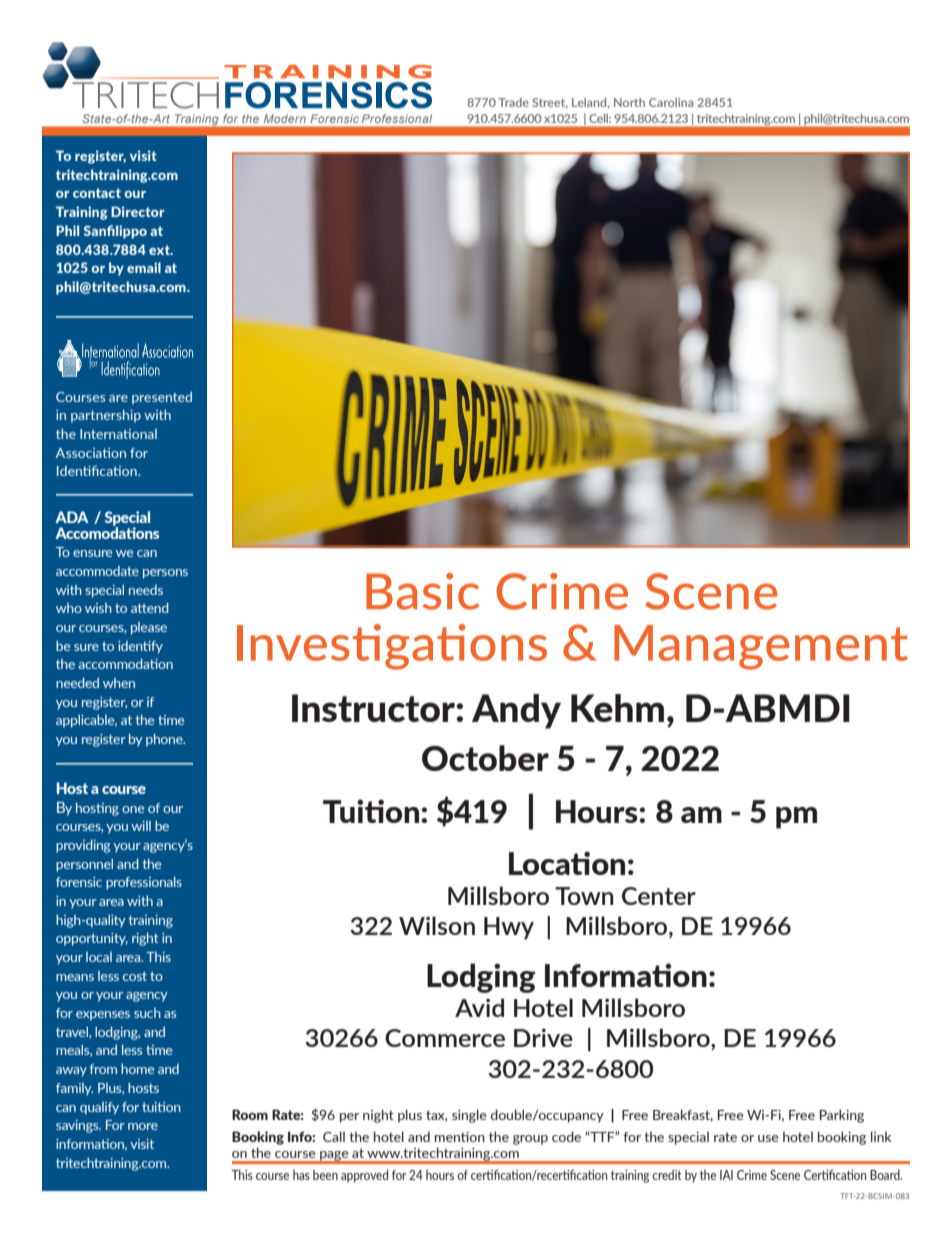 The image size is (952, 1233). What do you see at coordinates (671, 102) in the document?
I see `Carolina` at bounding box center [671, 102].
